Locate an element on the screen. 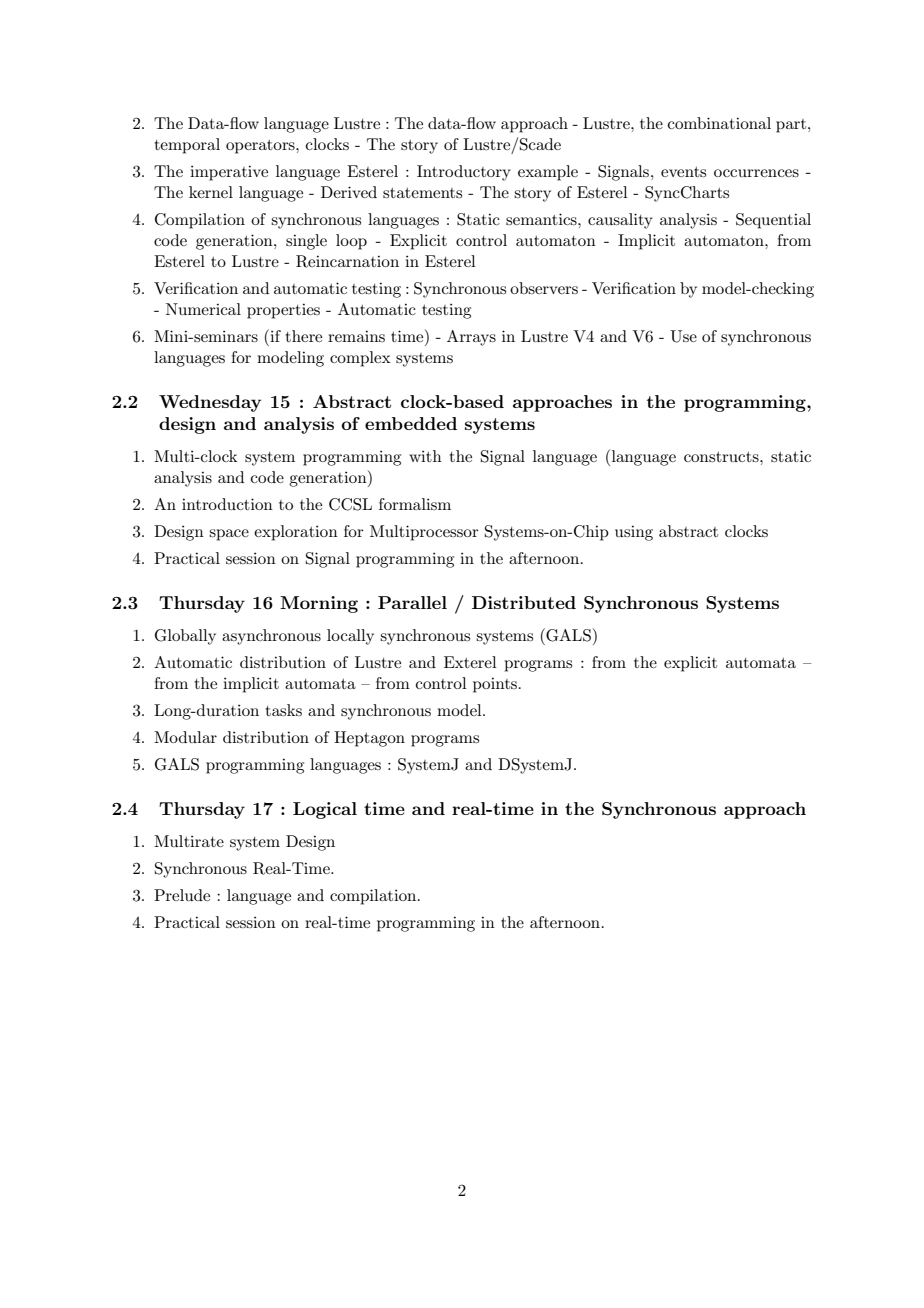  combinational is located at coordinates (719, 123).
